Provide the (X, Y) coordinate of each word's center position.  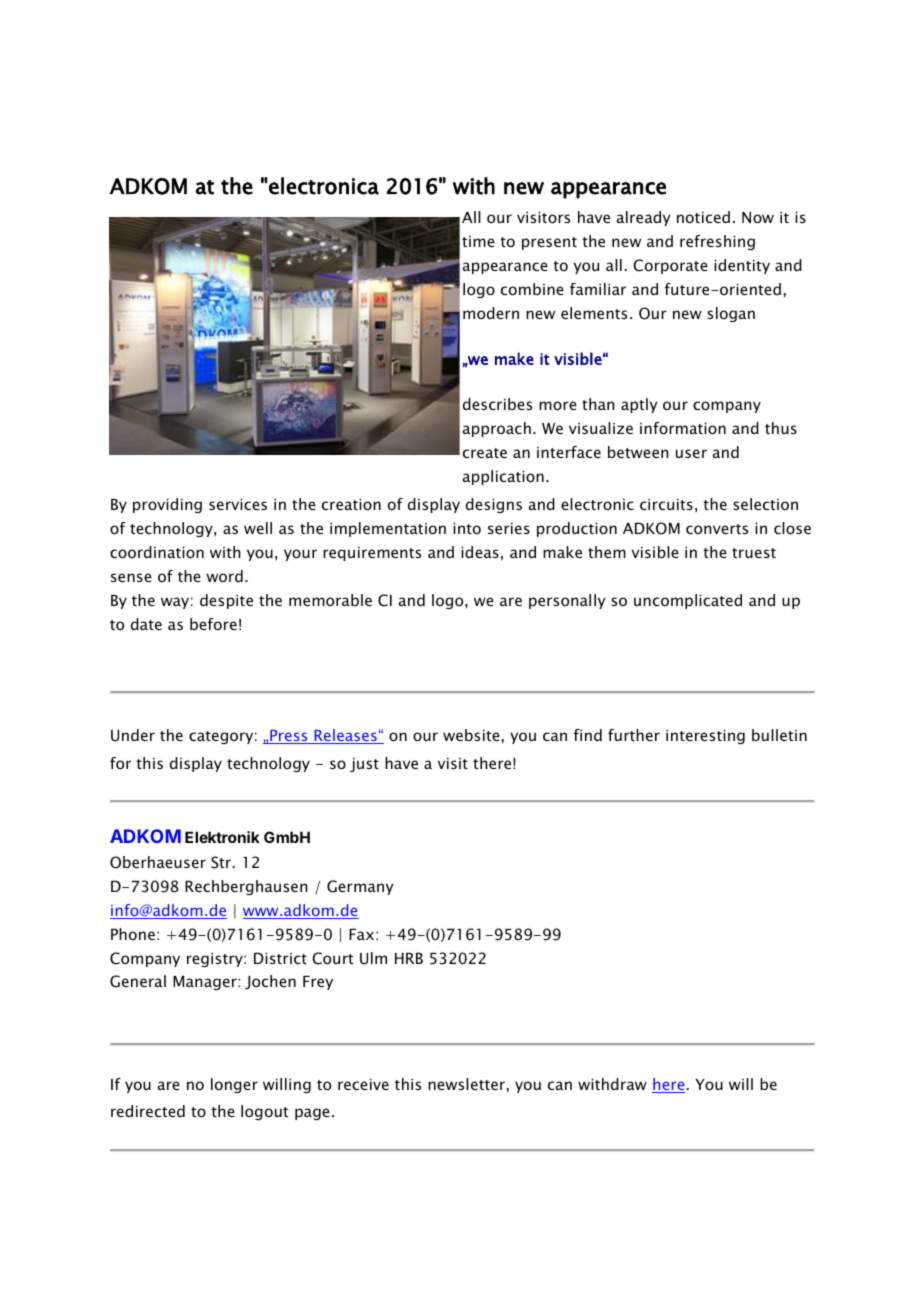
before (213, 624)
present (549, 243)
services (238, 504)
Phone (133, 934)
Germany (360, 887)
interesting (705, 737)
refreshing (717, 242)
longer (234, 1085)
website (472, 735)
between (638, 452)
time (478, 241)
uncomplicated (688, 601)
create (485, 453)
